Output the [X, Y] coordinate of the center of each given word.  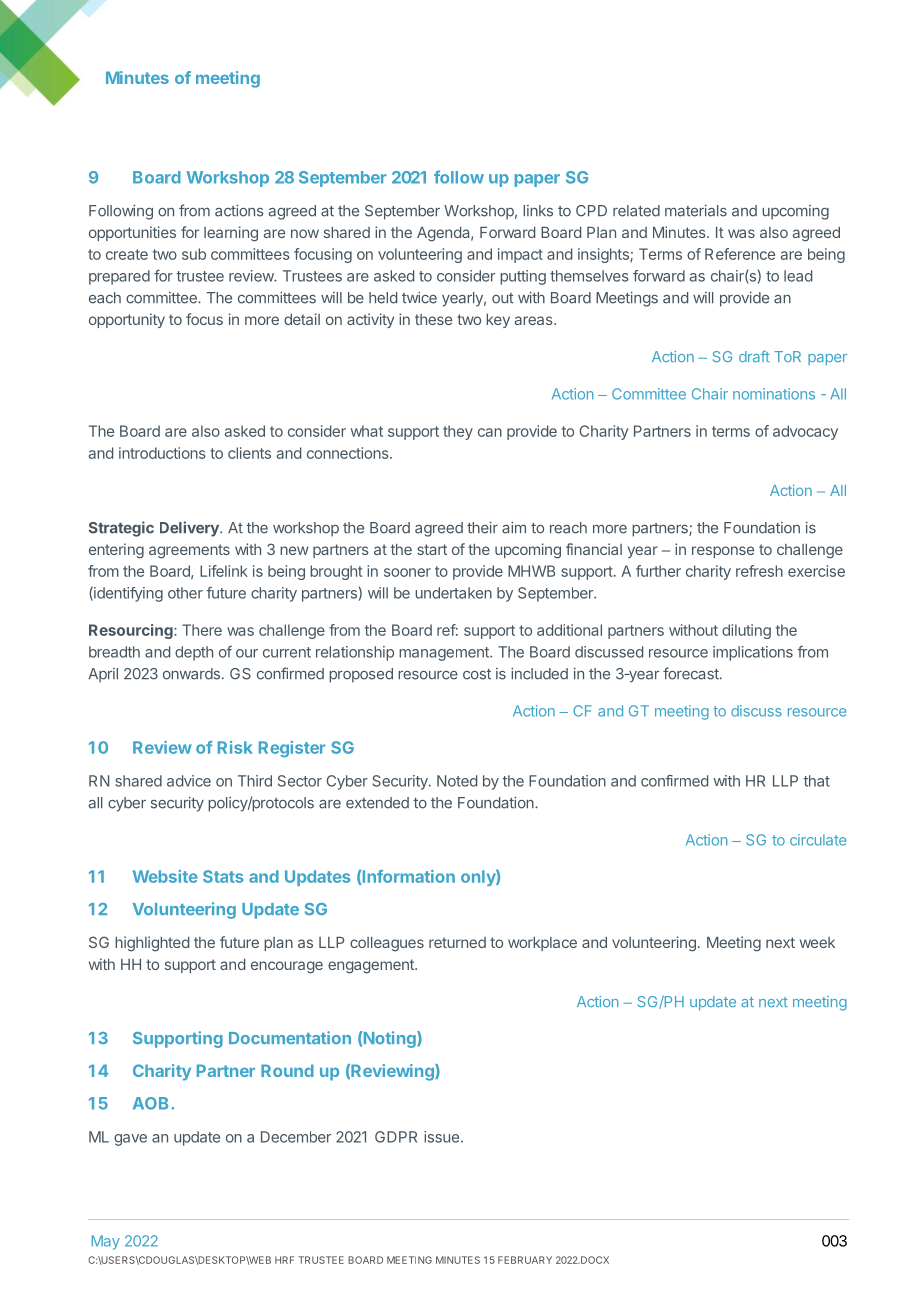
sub [194, 254]
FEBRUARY [525, 1260]
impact [520, 255]
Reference [740, 254]
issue [441, 1137]
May [106, 1242]
